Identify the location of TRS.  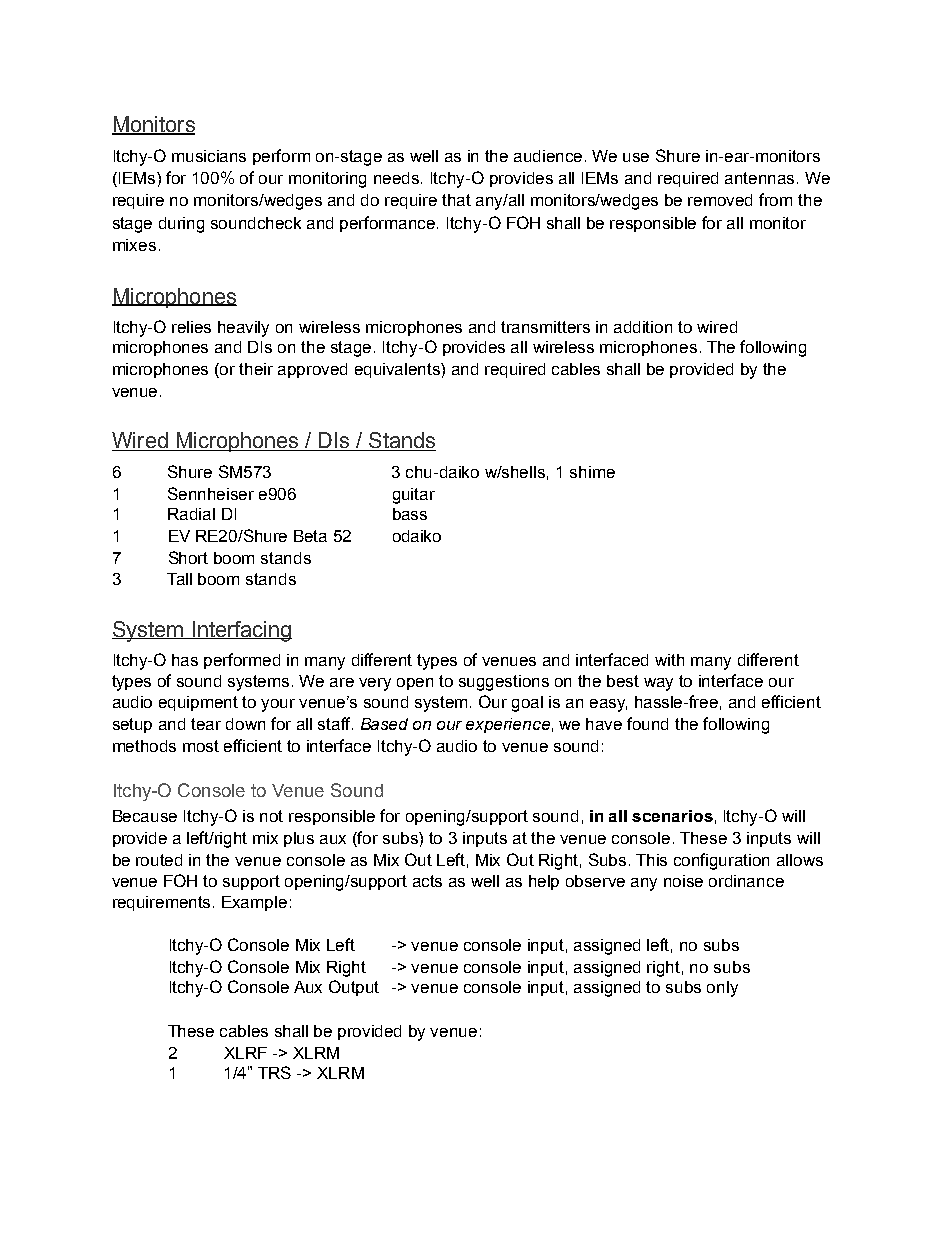
(274, 1072).
